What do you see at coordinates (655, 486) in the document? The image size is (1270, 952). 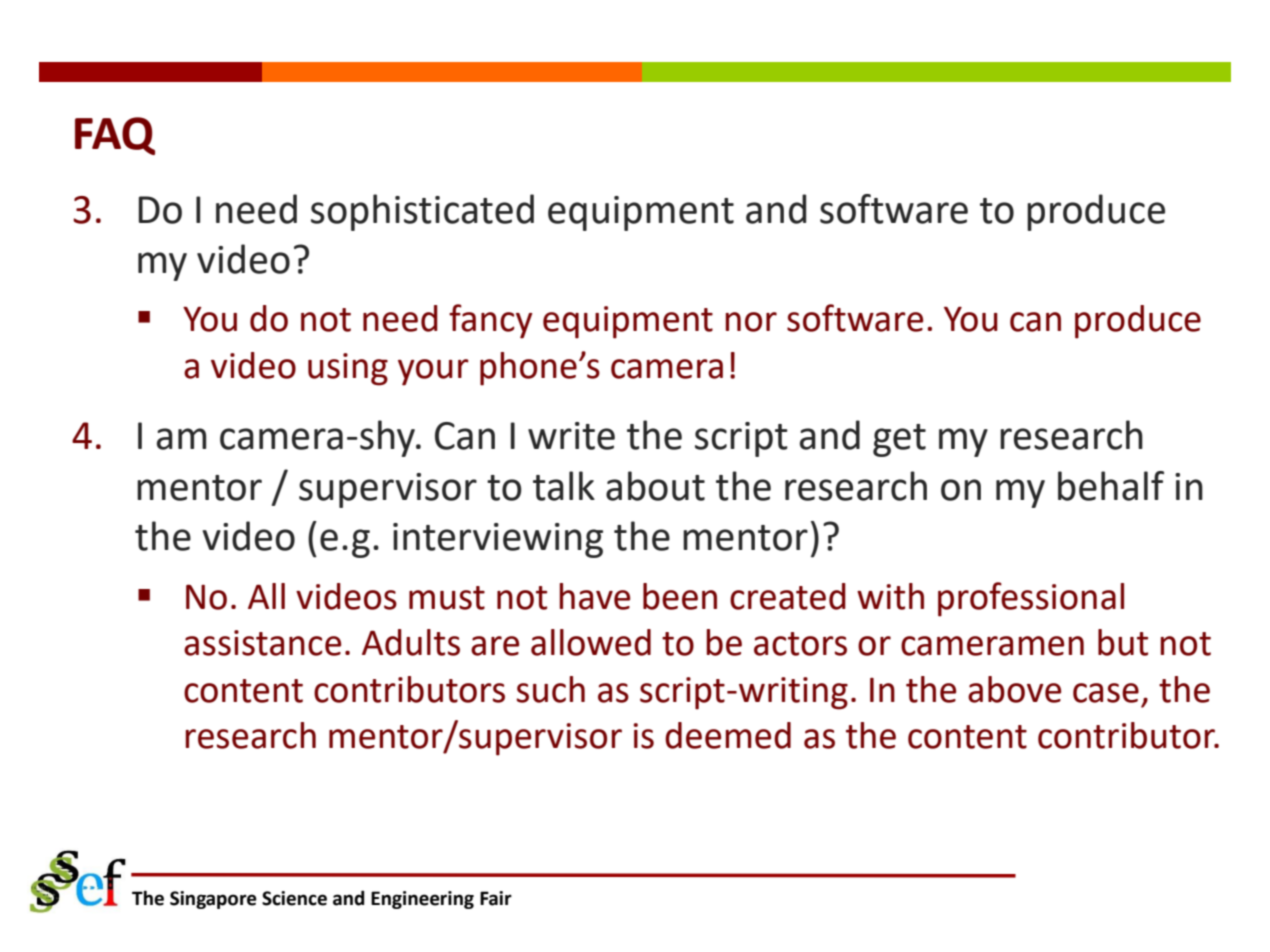 I see `about` at bounding box center [655, 486].
